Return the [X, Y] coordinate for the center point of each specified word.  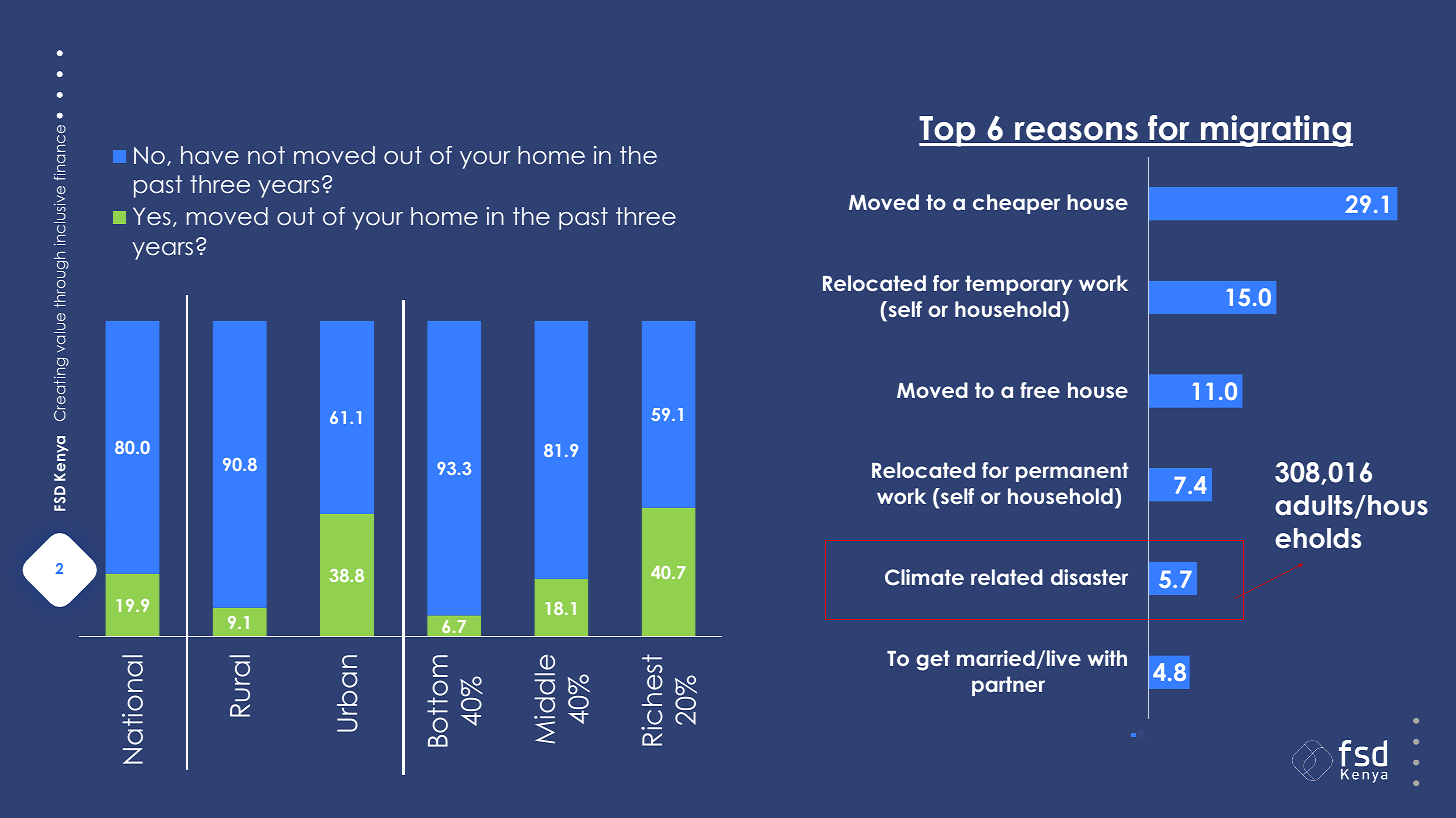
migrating [1276, 131]
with [1107, 658]
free [1040, 390]
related [1007, 577]
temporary [1018, 285]
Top [948, 131]
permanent [1072, 472]
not [266, 155]
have [210, 155]
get [933, 660]
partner [1008, 686]
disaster [1089, 577]
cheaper [1016, 204]
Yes [152, 216]
